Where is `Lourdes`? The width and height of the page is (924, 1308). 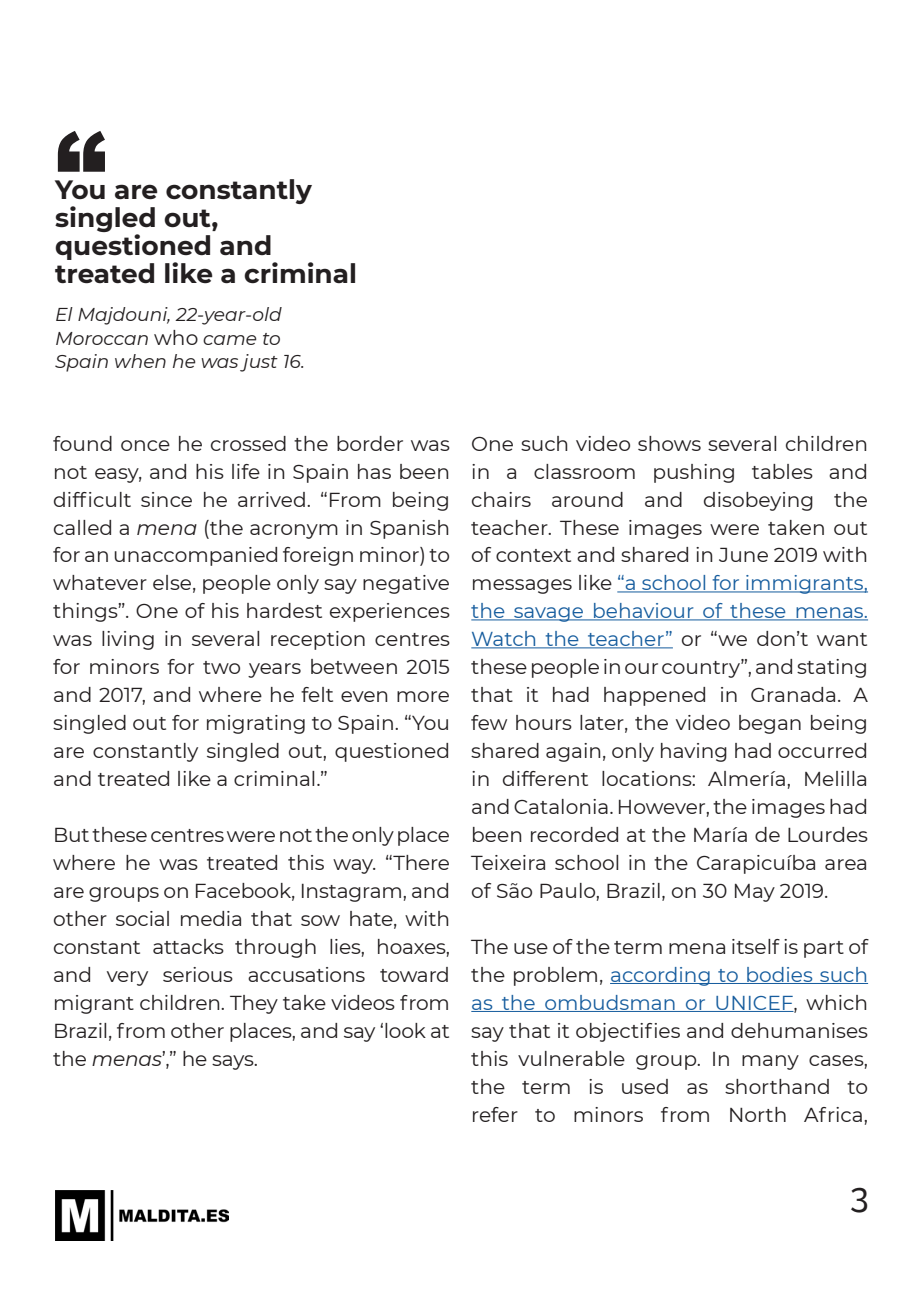
Lourdes is located at coordinates (828, 834).
